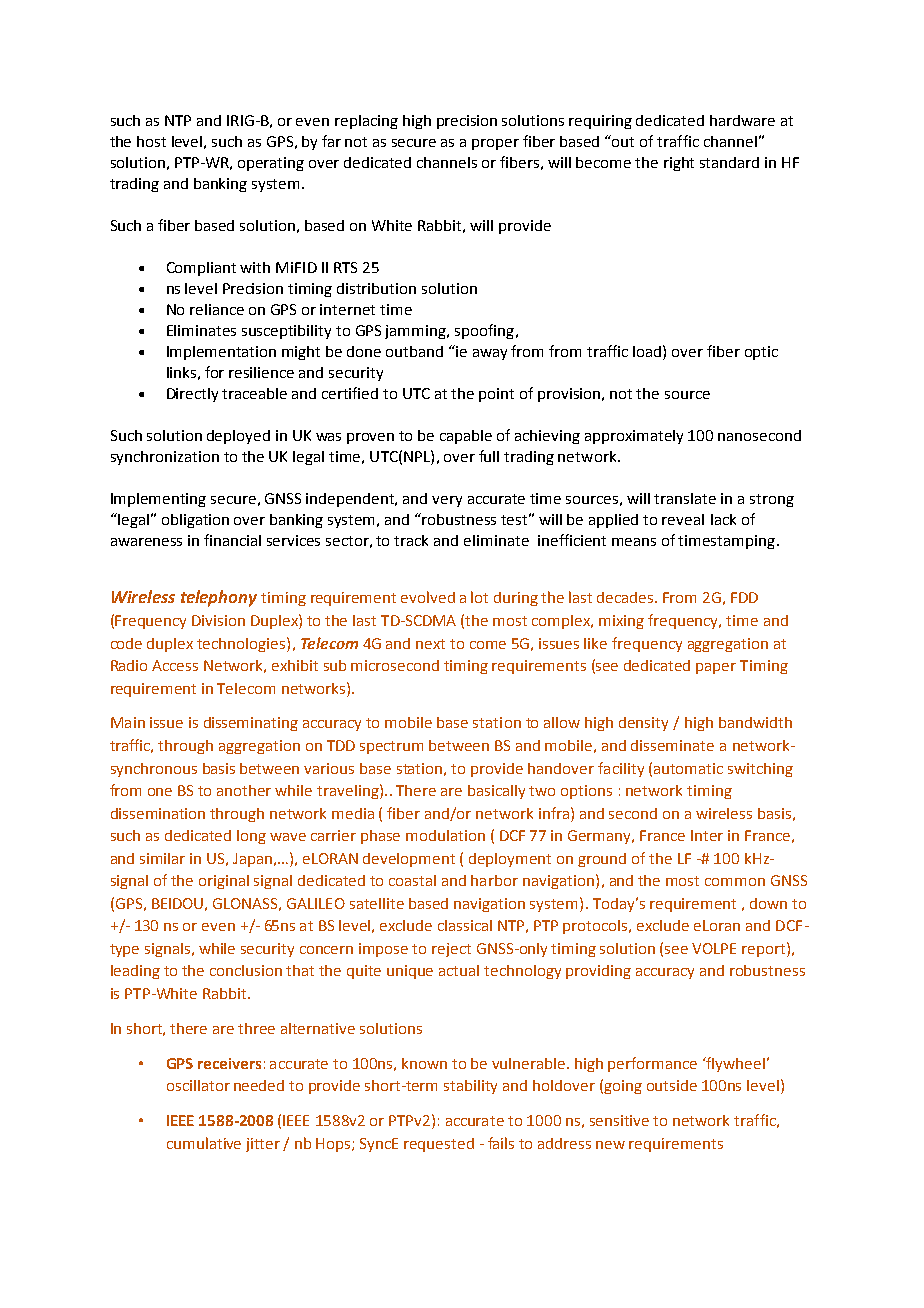 This image has height=1308, width=924. I want to click on point, so click(496, 395).
